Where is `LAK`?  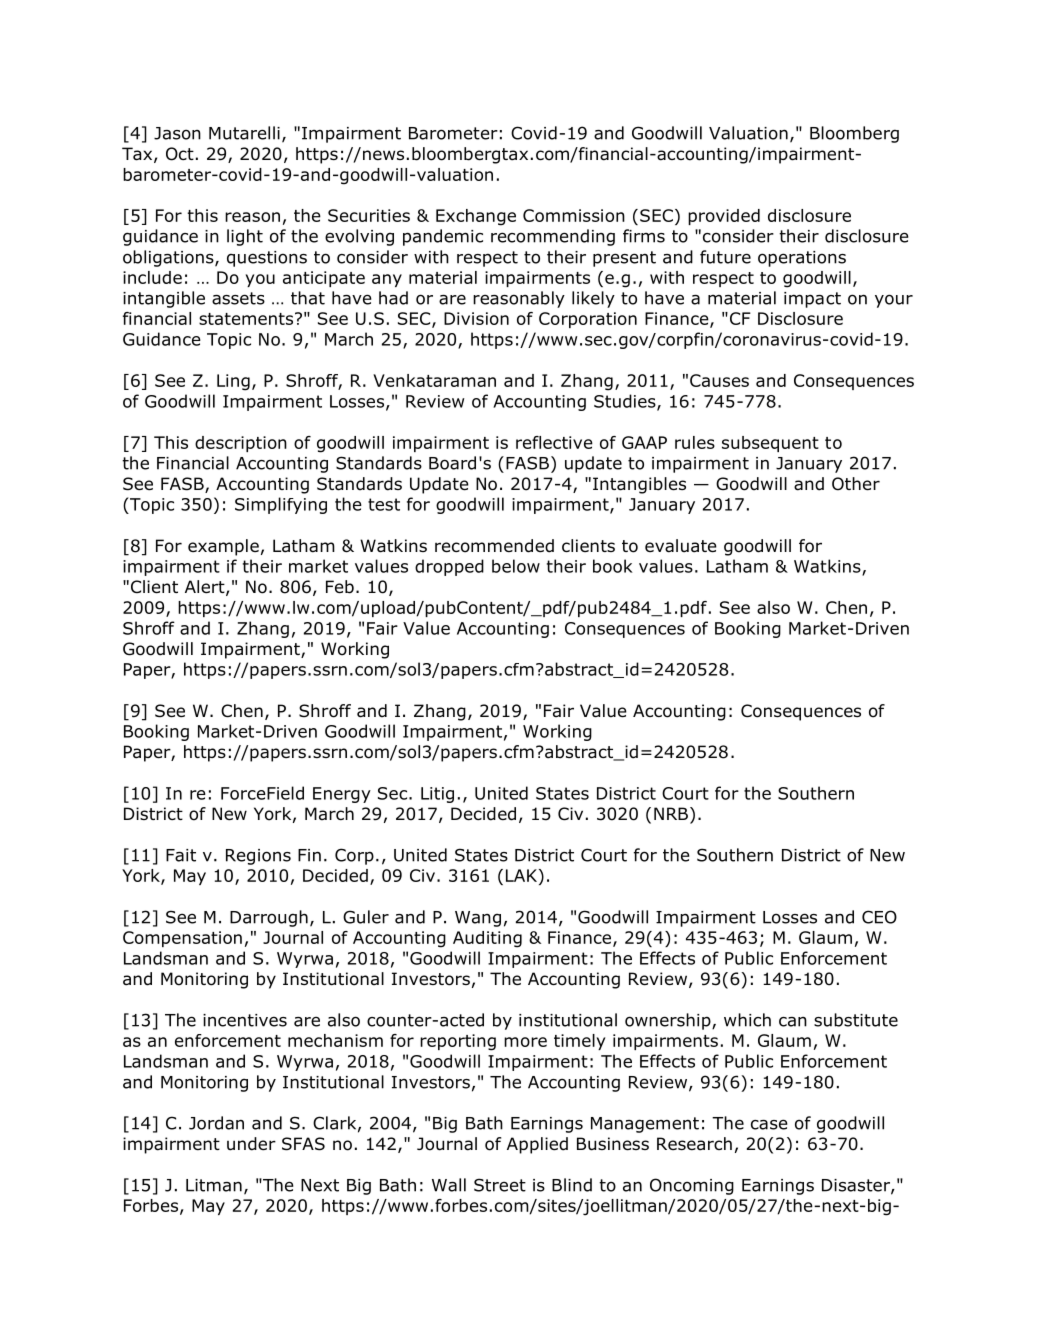 LAK is located at coordinates (523, 875).
